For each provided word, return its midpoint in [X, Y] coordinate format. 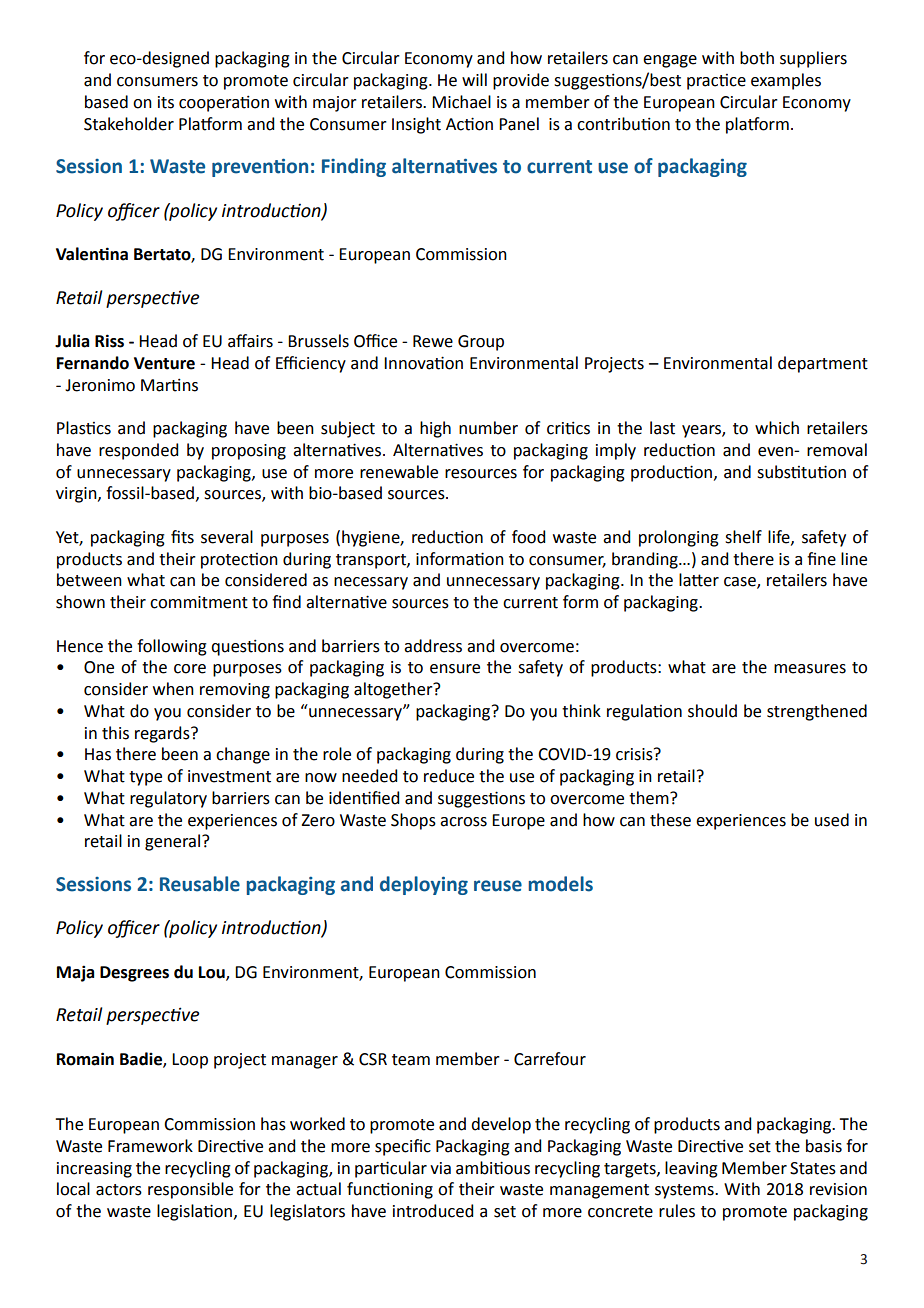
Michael [461, 102]
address [433, 646]
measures [810, 669]
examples [786, 81]
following [172, 647]
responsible [190, 1190]
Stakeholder [129, 124]
